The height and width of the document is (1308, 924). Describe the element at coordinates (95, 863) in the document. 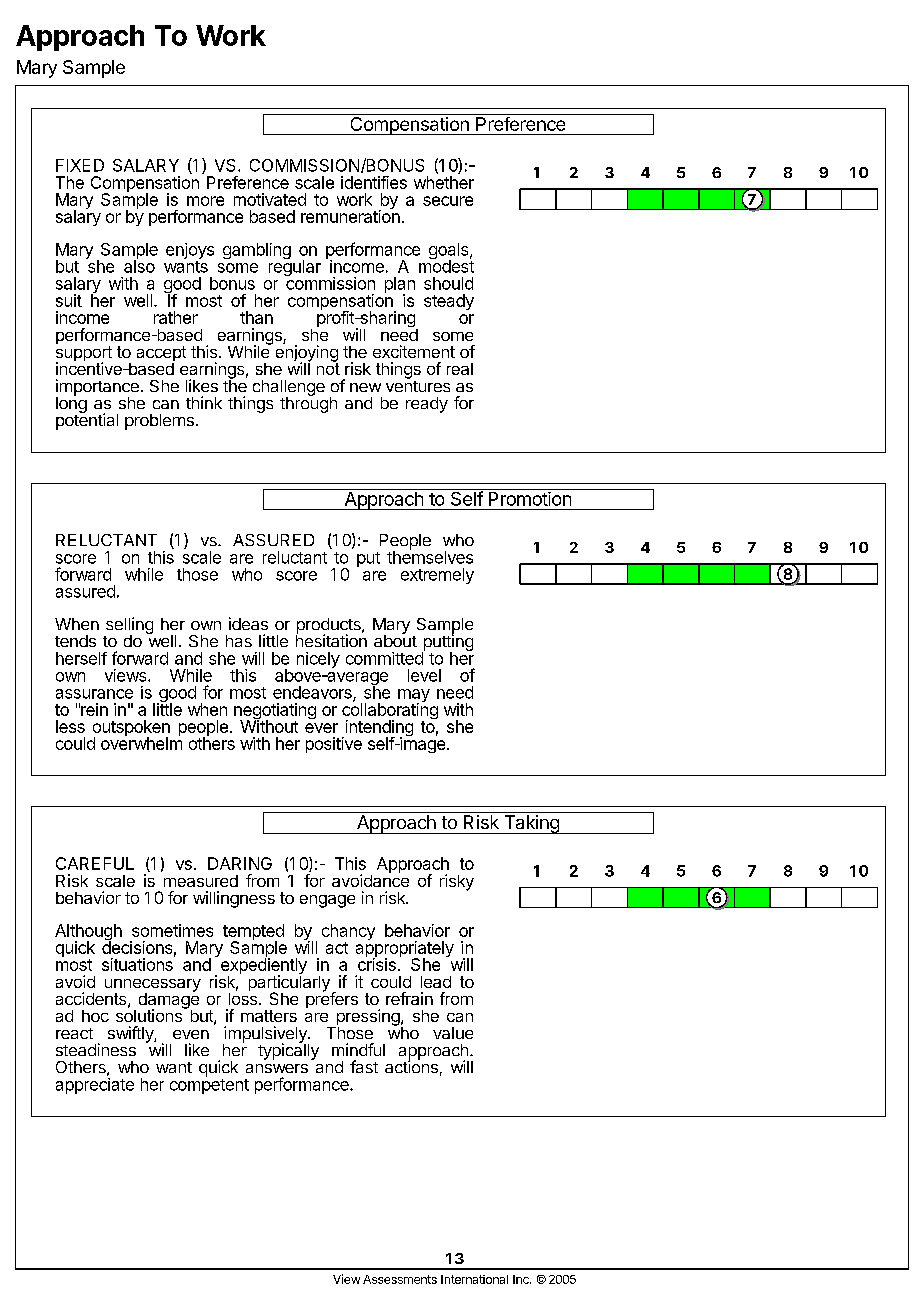

I see `CAREFUL` at that location.
